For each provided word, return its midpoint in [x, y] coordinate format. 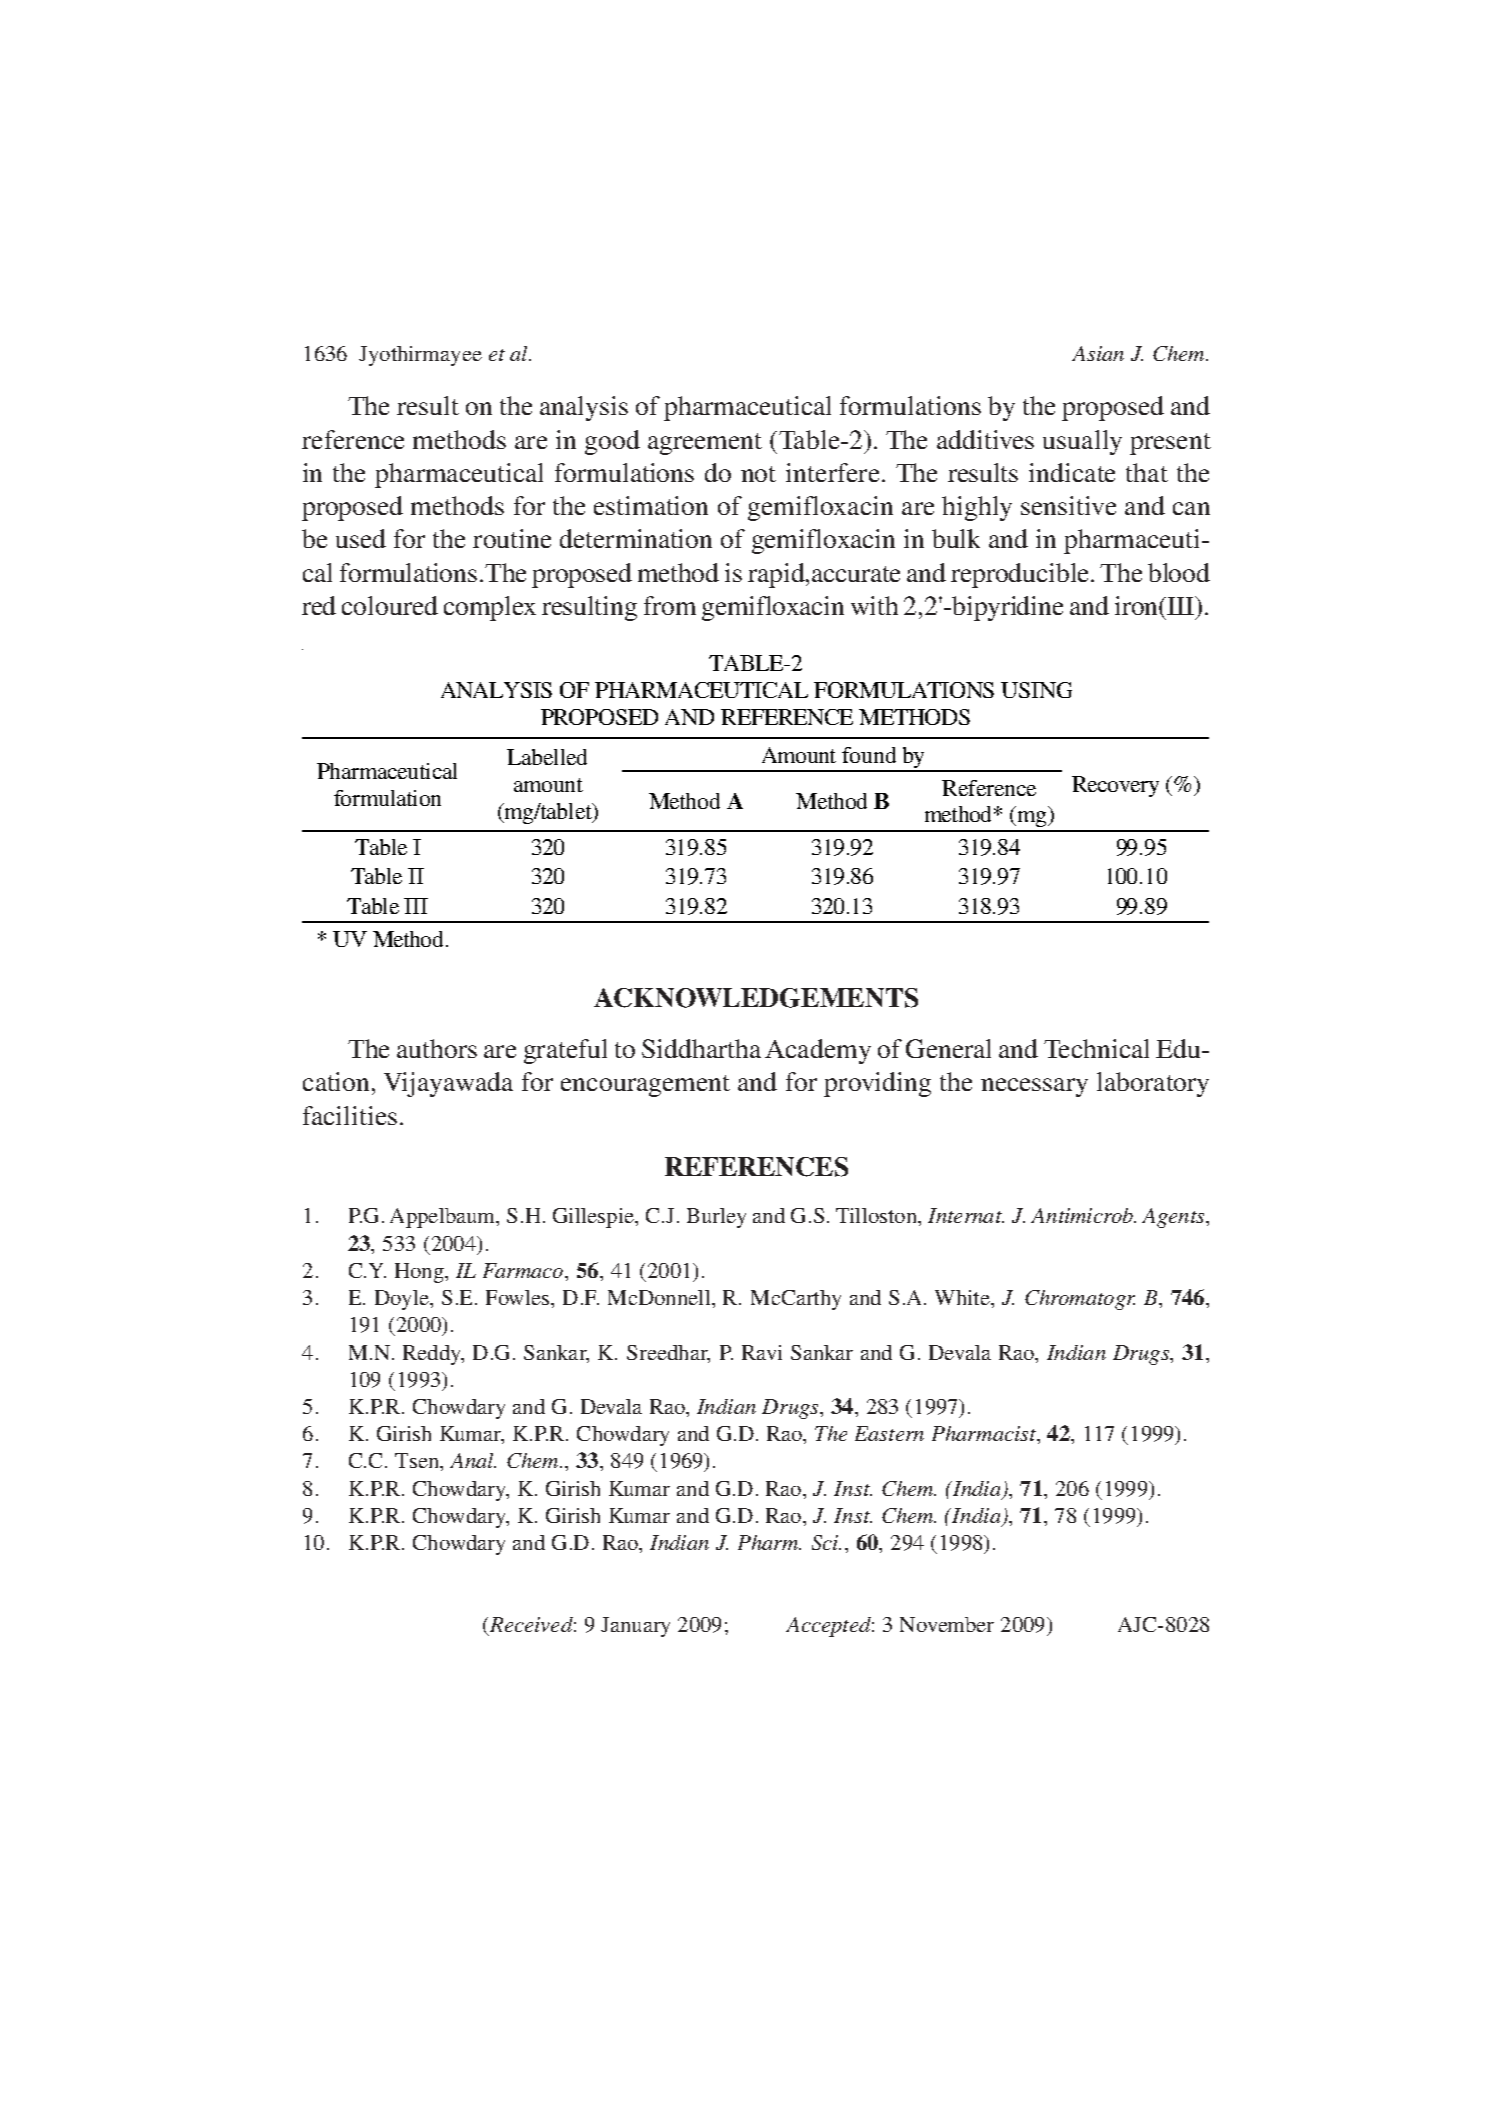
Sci [826, 1542]
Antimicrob [1083, 1215]
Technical [1096, 1048]
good [612, 442]
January [635, 1627]
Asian [1098, 353]
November [947, 1624]
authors [437, 1048]
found [869, 755]
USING [1036, 690]
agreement [705, 444]
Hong [420, 1273]
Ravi [762, 1352]
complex [490, 608]
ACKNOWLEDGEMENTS [756, 998]
